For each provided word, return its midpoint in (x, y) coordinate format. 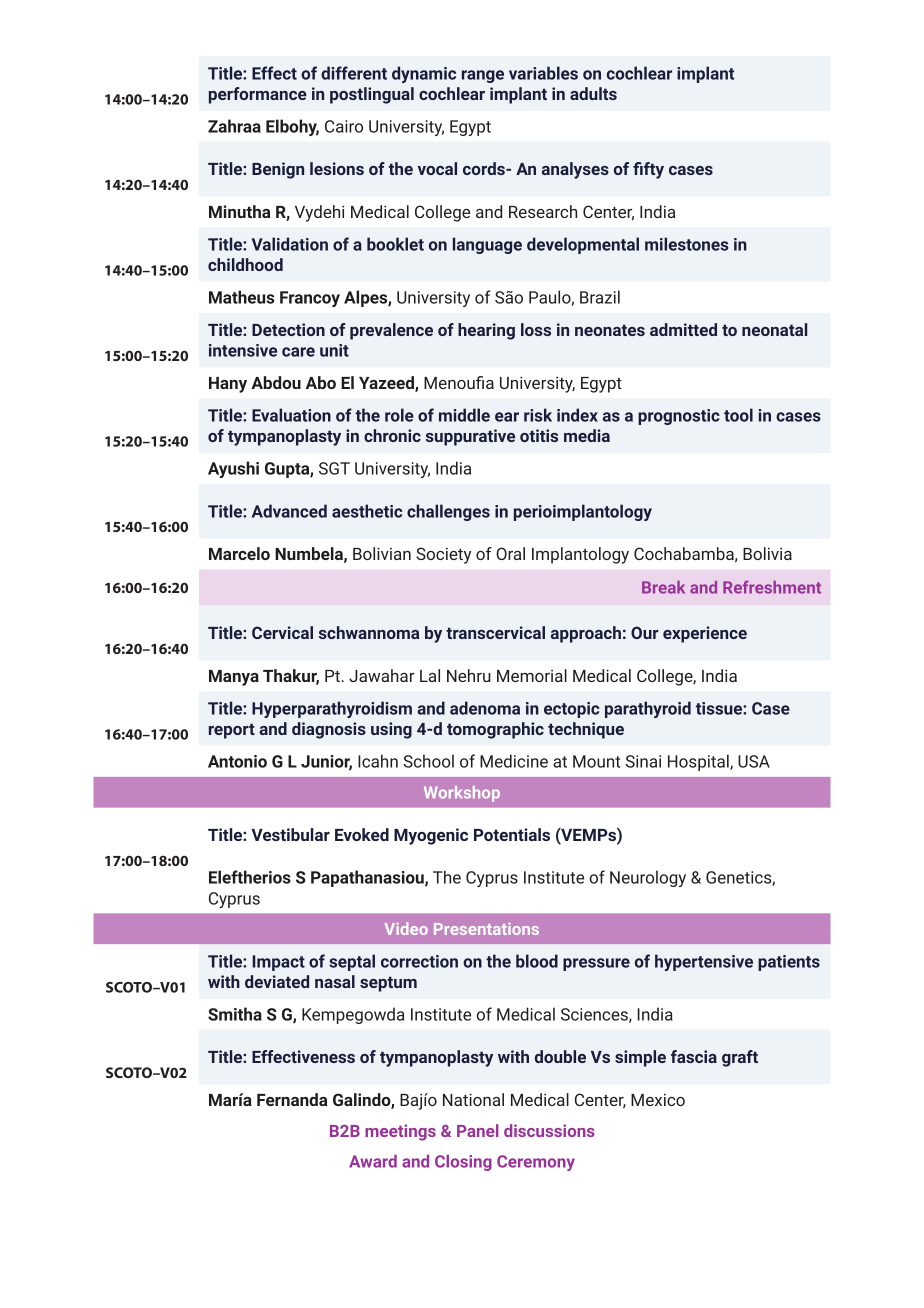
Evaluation (291, 415)
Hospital (699, 762)
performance (258, 95)
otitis (539, 435)
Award (373, 1161)
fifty (648, 170)
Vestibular (291, 834)
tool (738, 415)
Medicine (514, 761)
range (483, 76)
